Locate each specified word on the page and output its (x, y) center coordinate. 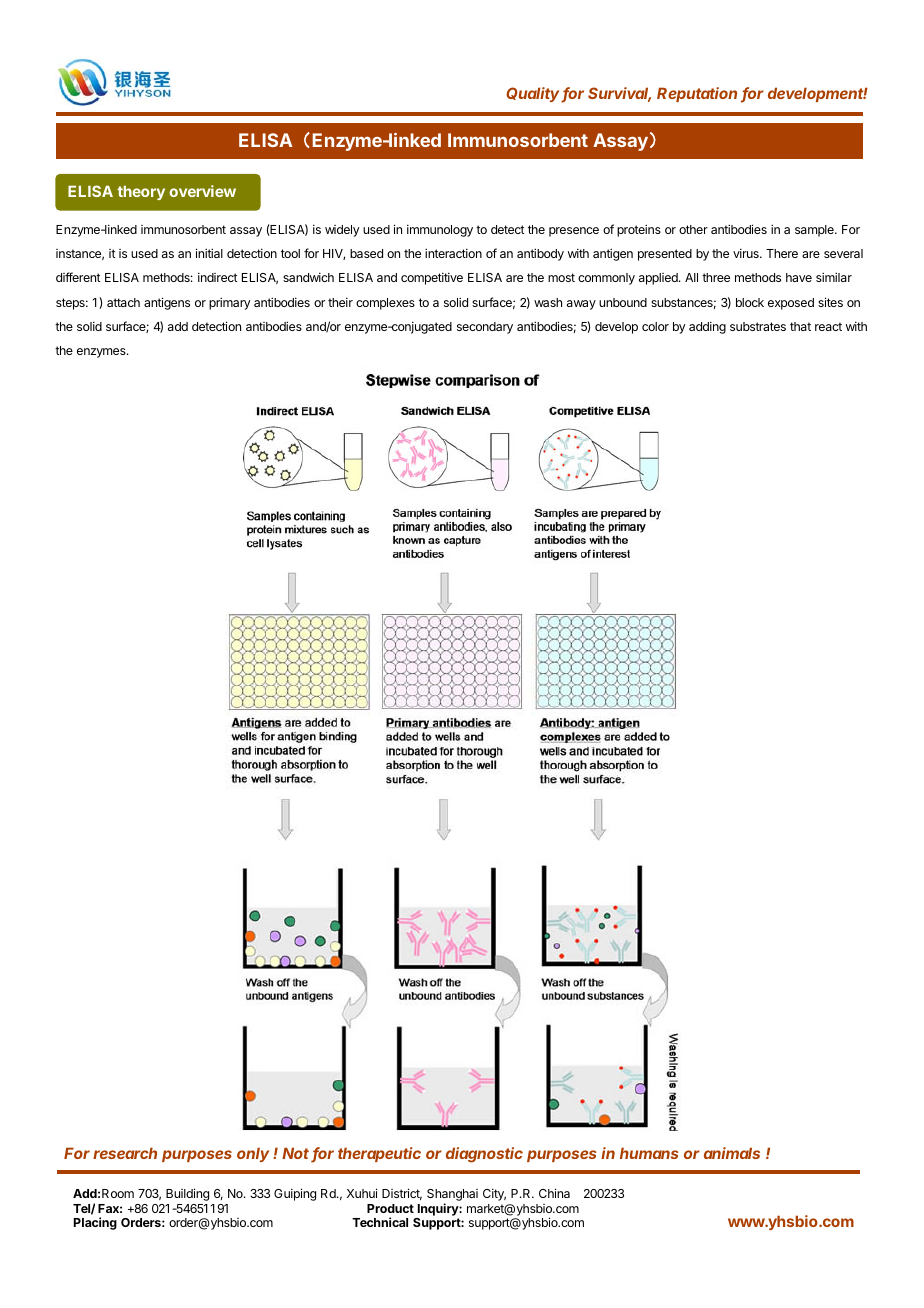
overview (202, 191)
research (125, 1153)
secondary (485, 328)
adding (707, 327)
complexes (385, 304)
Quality (534, 94)
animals (732, 1153)
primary (229, 303)
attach (123, 302)
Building (187, 1194)
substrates (758, 326)
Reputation (697, 94)
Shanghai (452, 1196)
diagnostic (484, 1155)
